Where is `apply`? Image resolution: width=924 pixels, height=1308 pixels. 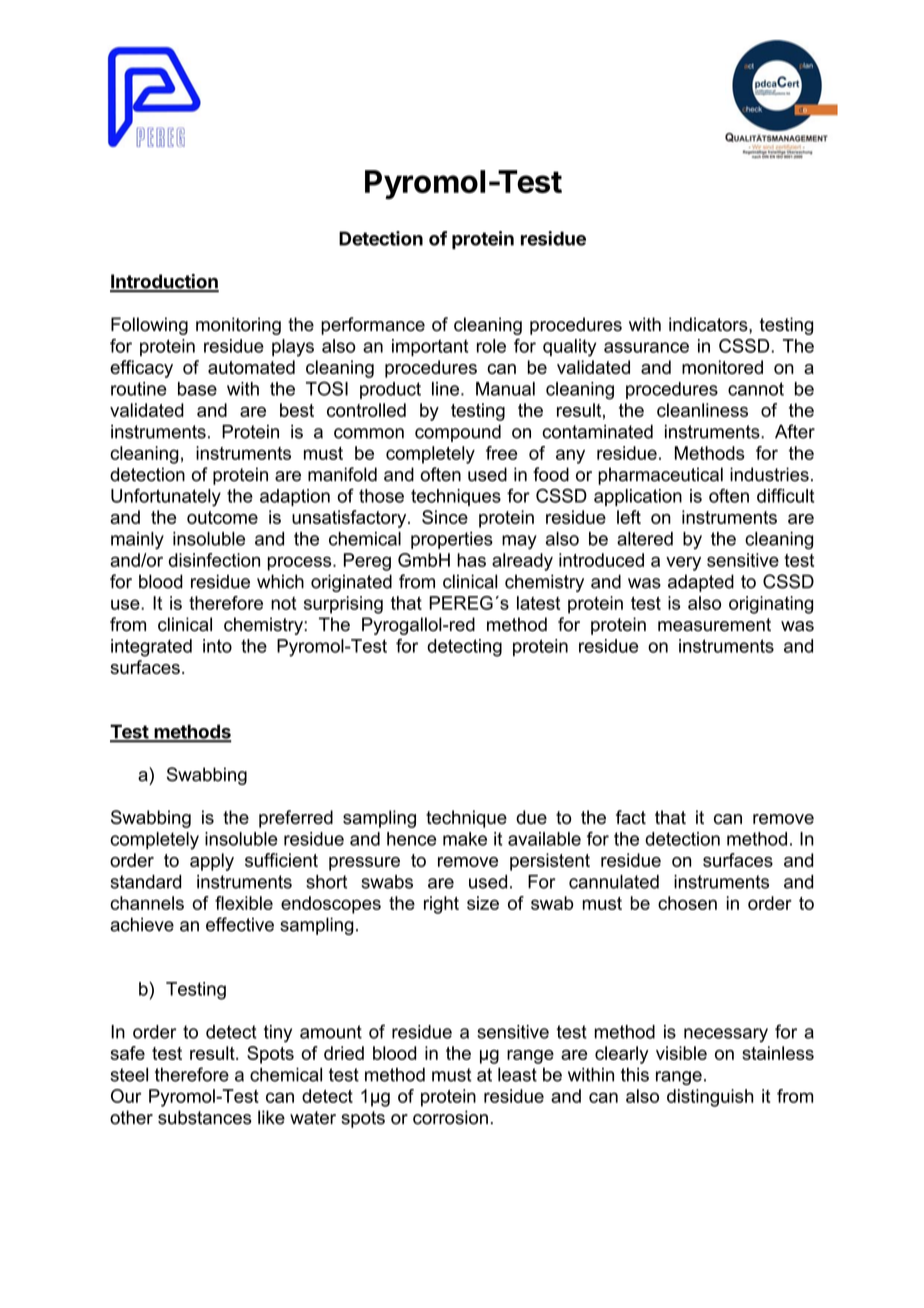 apply is located at coordinates (212, 862).
